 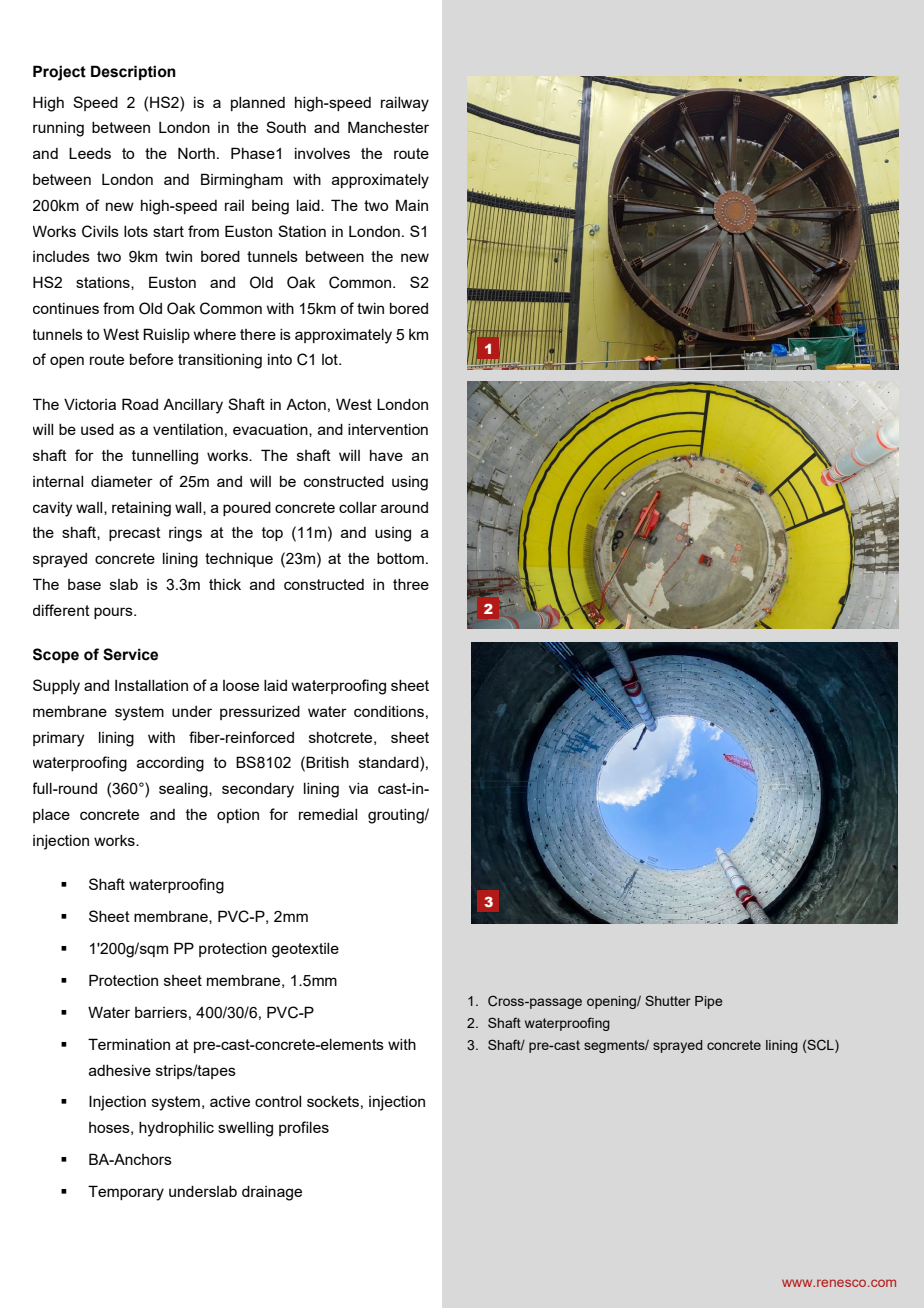 I want to click on Shutter, so click(x=668, y=1000).
